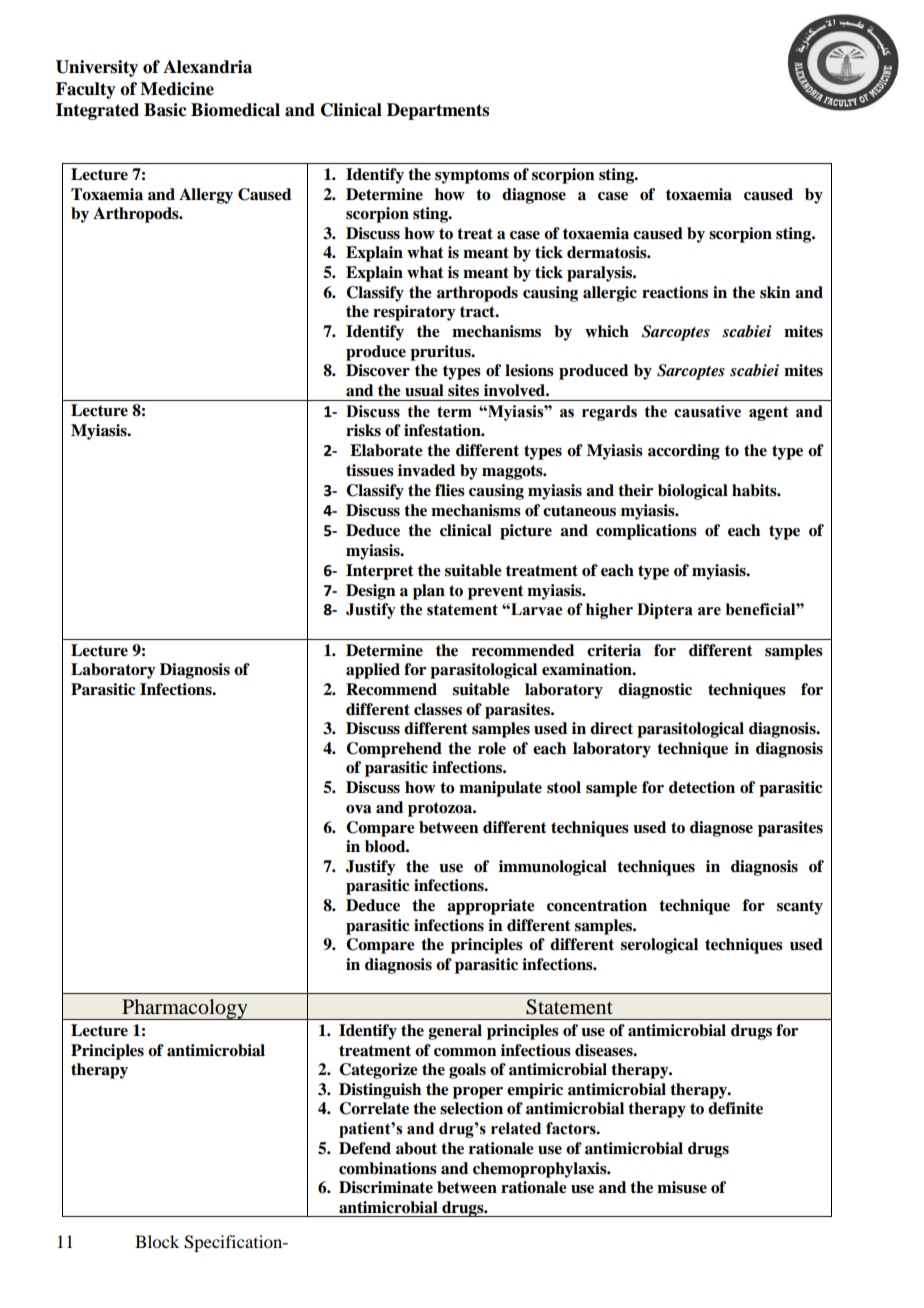  I want to click on Pharmacology, so click(185, 1009).
